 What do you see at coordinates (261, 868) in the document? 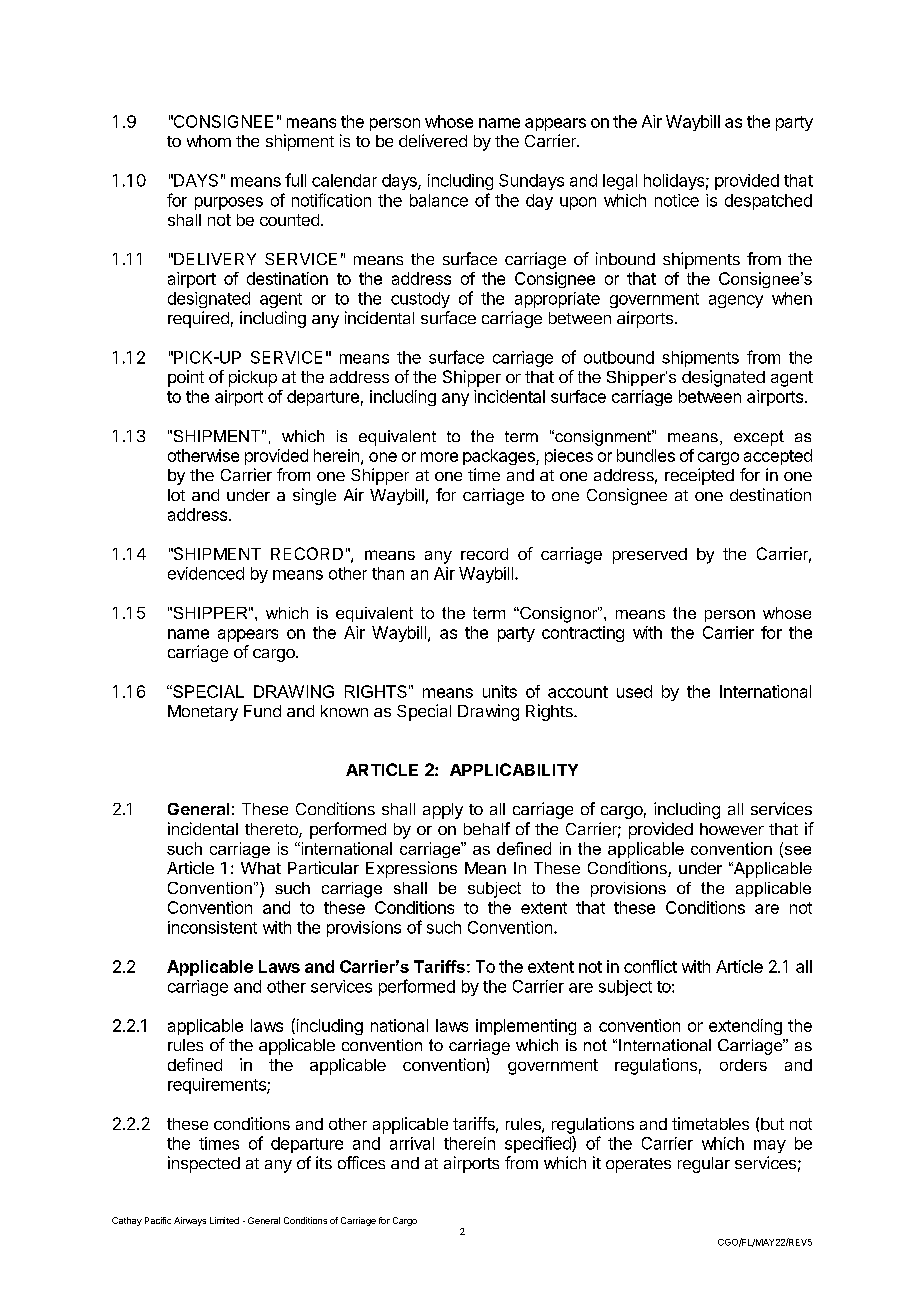
I see `What` at bounding box center [261, 868].
